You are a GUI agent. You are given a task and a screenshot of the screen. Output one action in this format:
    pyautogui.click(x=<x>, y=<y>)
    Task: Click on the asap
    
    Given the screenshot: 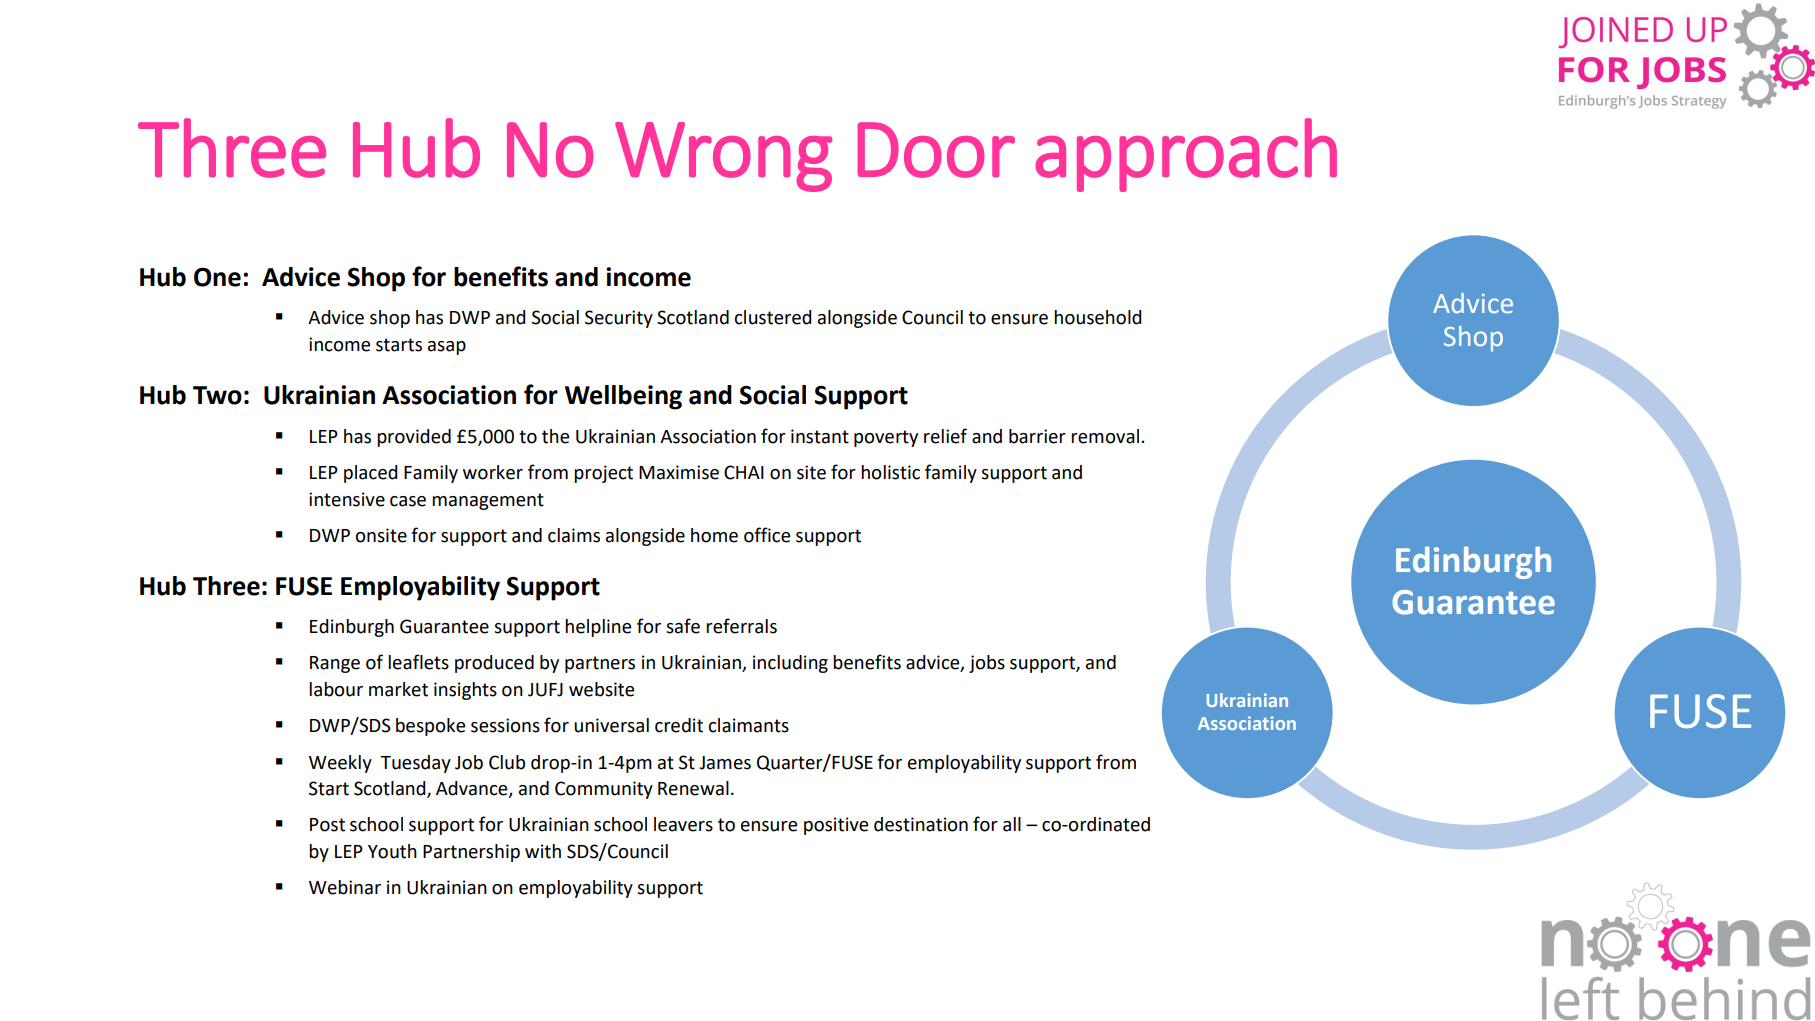 What is the action you would take?
    pyautogui.click(x=447, y=348)
